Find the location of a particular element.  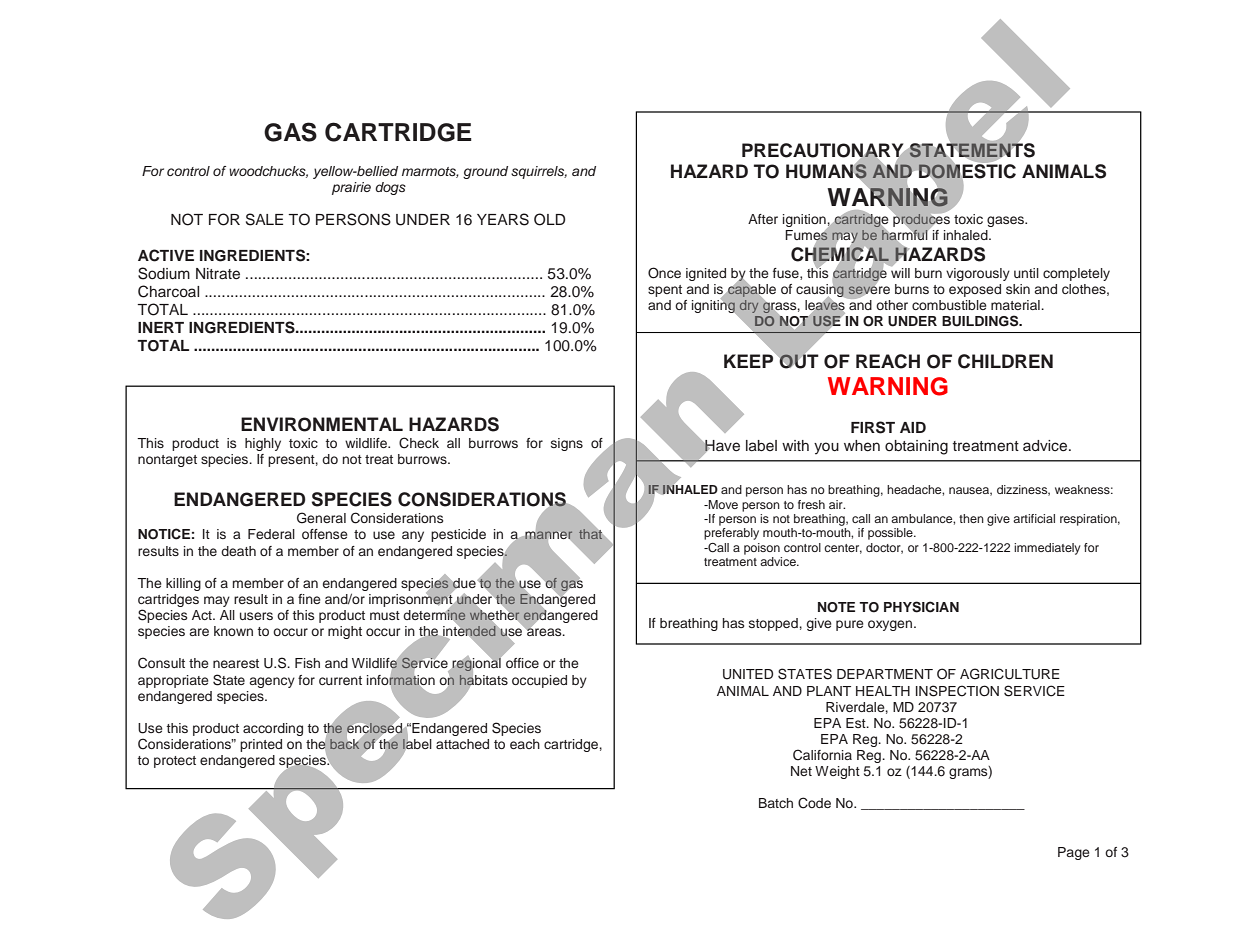

PHYSICIAN is located at coordinates (921, 607).
